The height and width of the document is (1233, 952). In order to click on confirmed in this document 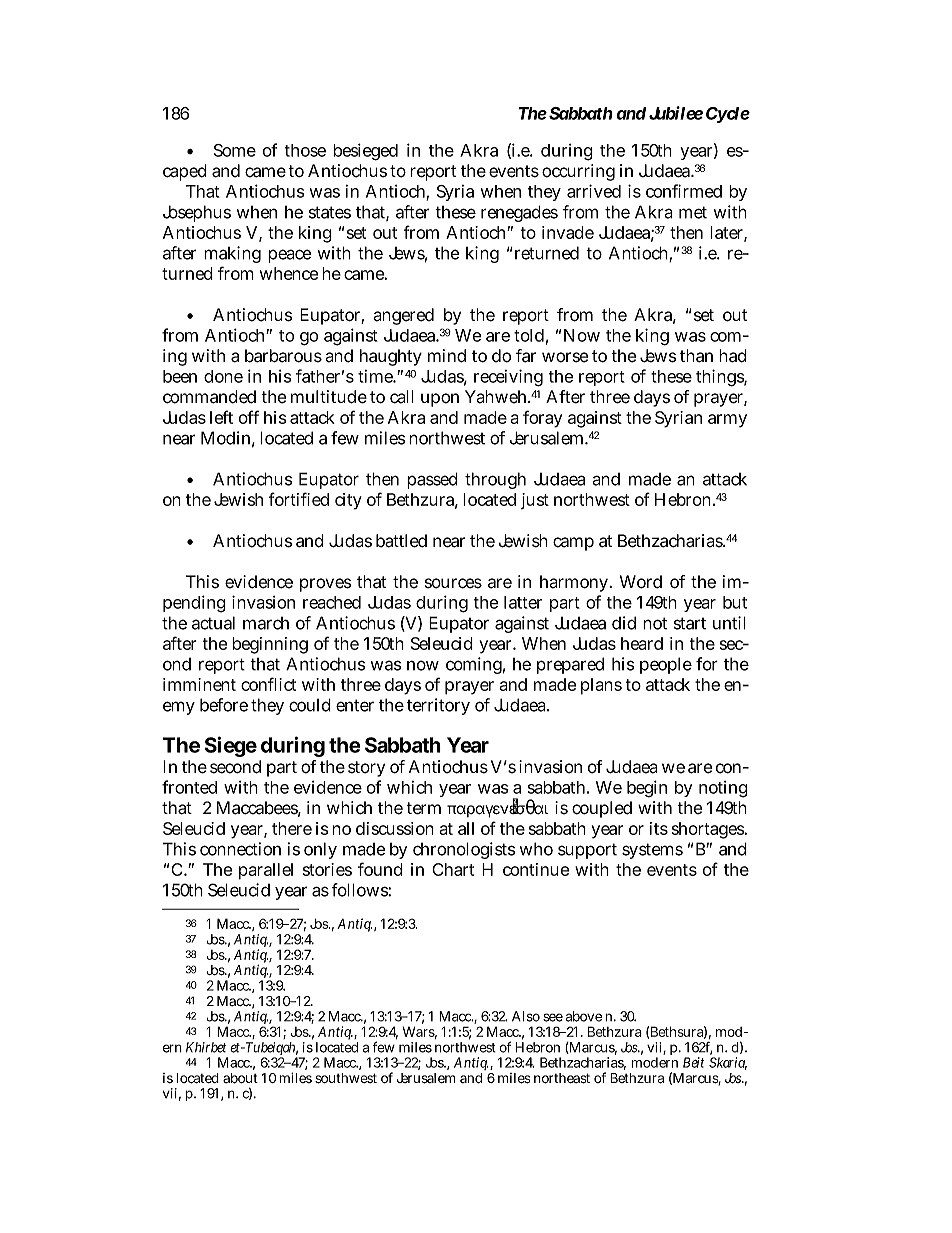, I will do `click(684, 191)`.
